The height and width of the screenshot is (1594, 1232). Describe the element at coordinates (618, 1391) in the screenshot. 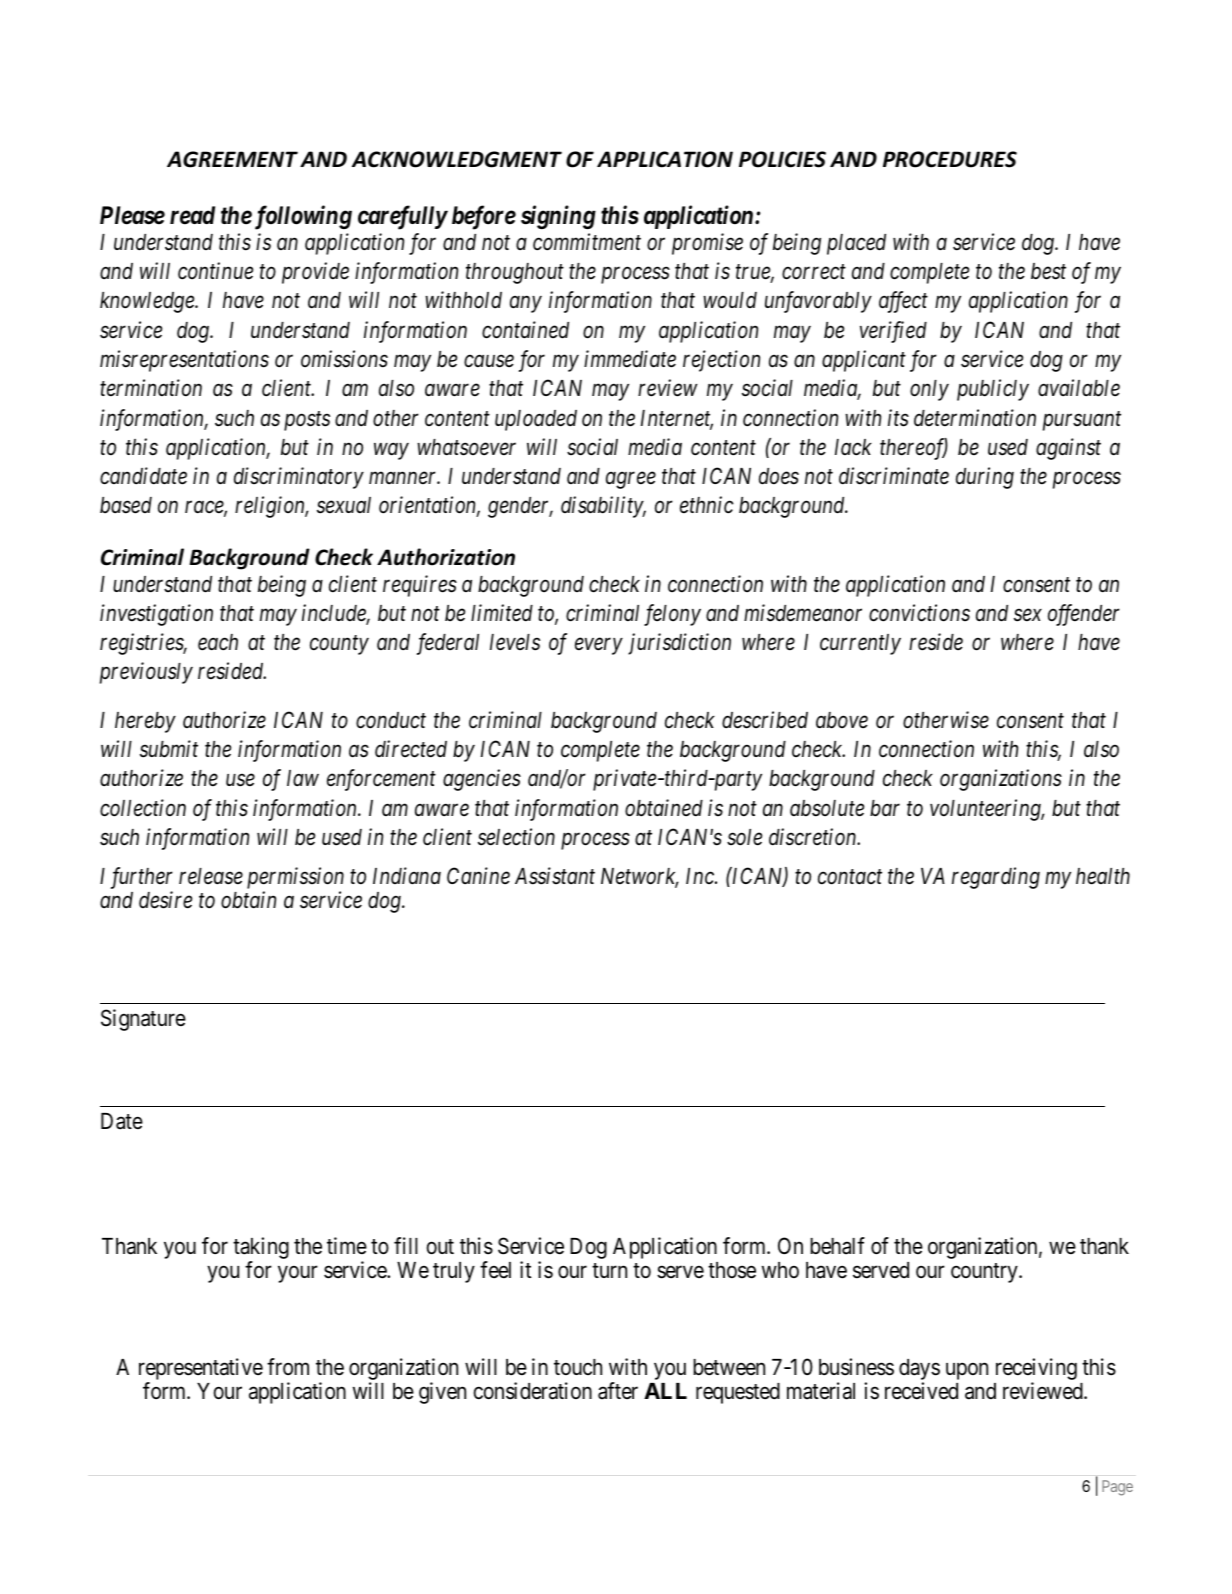

I see `after` at that location.
